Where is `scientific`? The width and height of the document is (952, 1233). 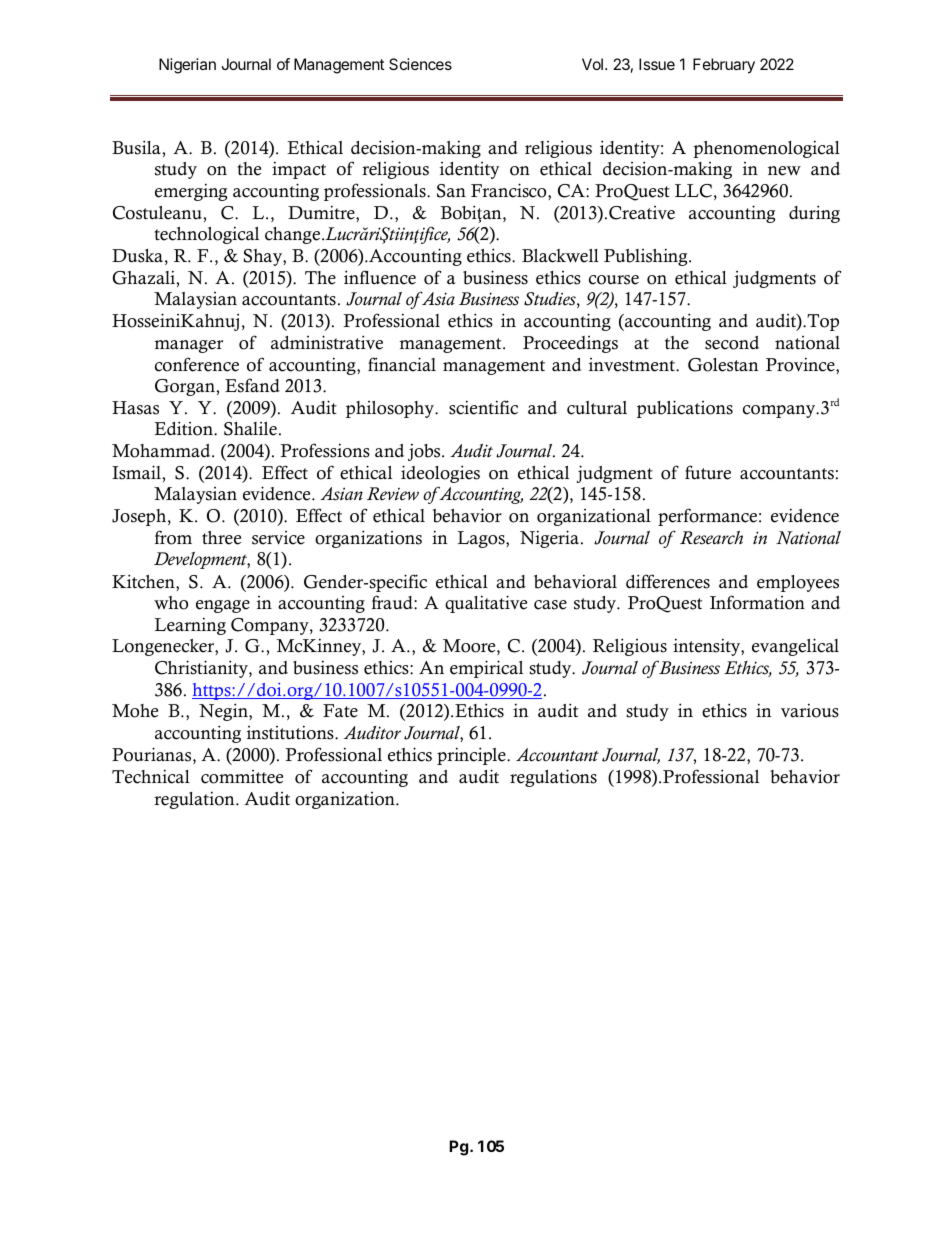 scientific is located at coordinates (483, 407).
